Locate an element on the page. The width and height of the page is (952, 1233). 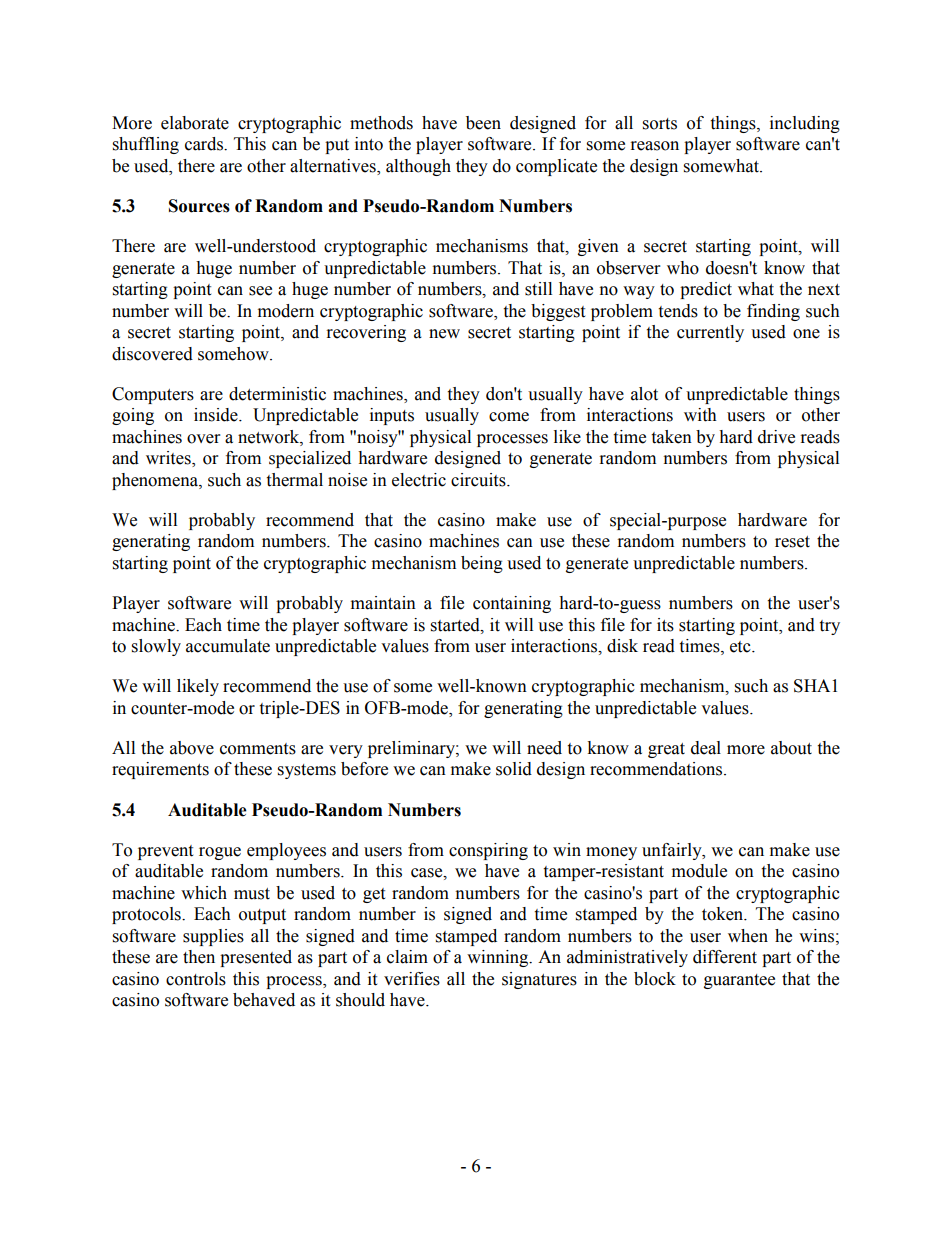
cards is located at coordinates (205, 144).
